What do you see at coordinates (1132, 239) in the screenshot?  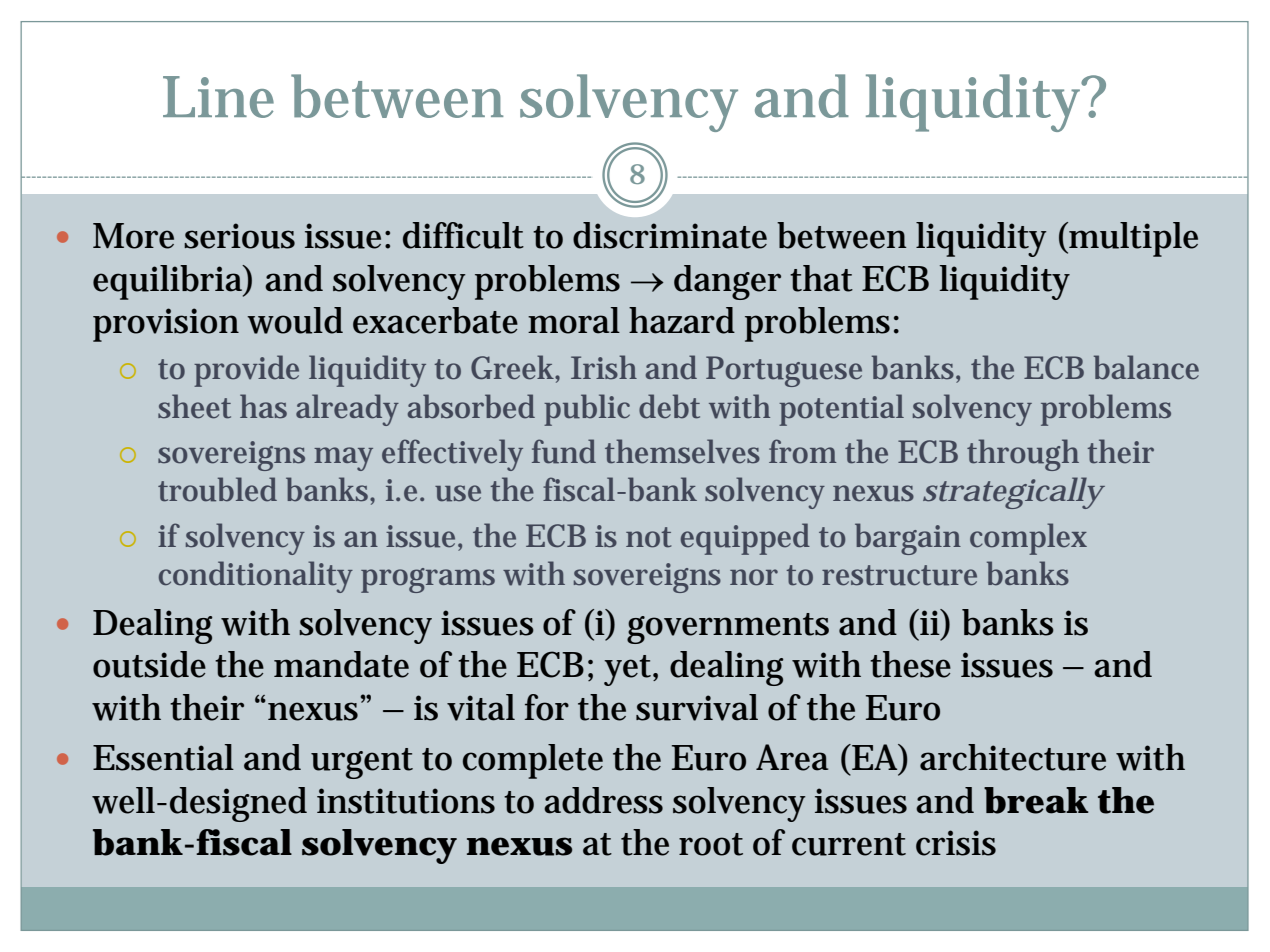 I see `multiple` at bounding box center [1132, 239].
